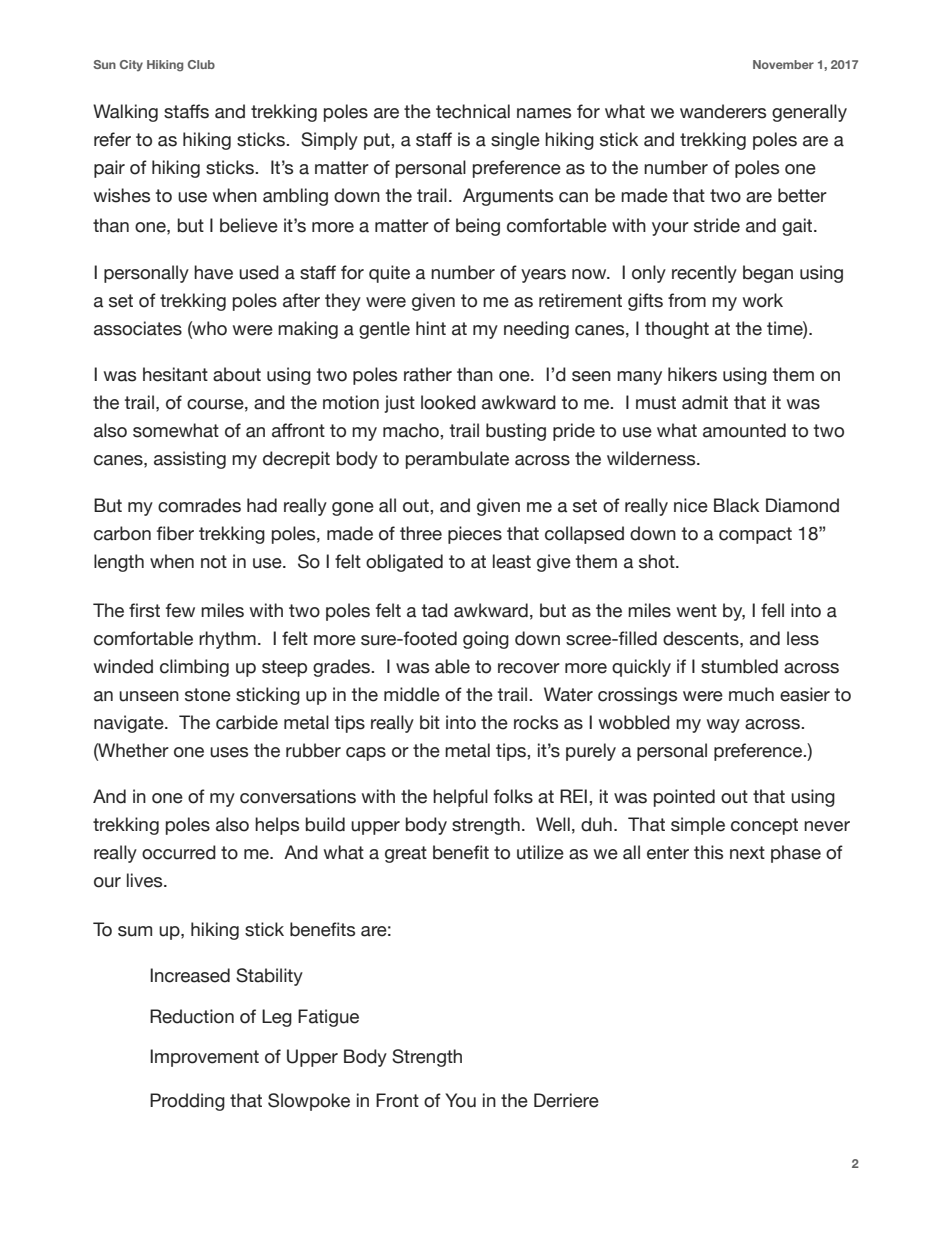 Image resolution: width=952 pixels, height=1233 pixels. What do you see at coordinates (204, 1058) in the screenshot?
I see `Improvement` at bounding box center [204, 1058].
